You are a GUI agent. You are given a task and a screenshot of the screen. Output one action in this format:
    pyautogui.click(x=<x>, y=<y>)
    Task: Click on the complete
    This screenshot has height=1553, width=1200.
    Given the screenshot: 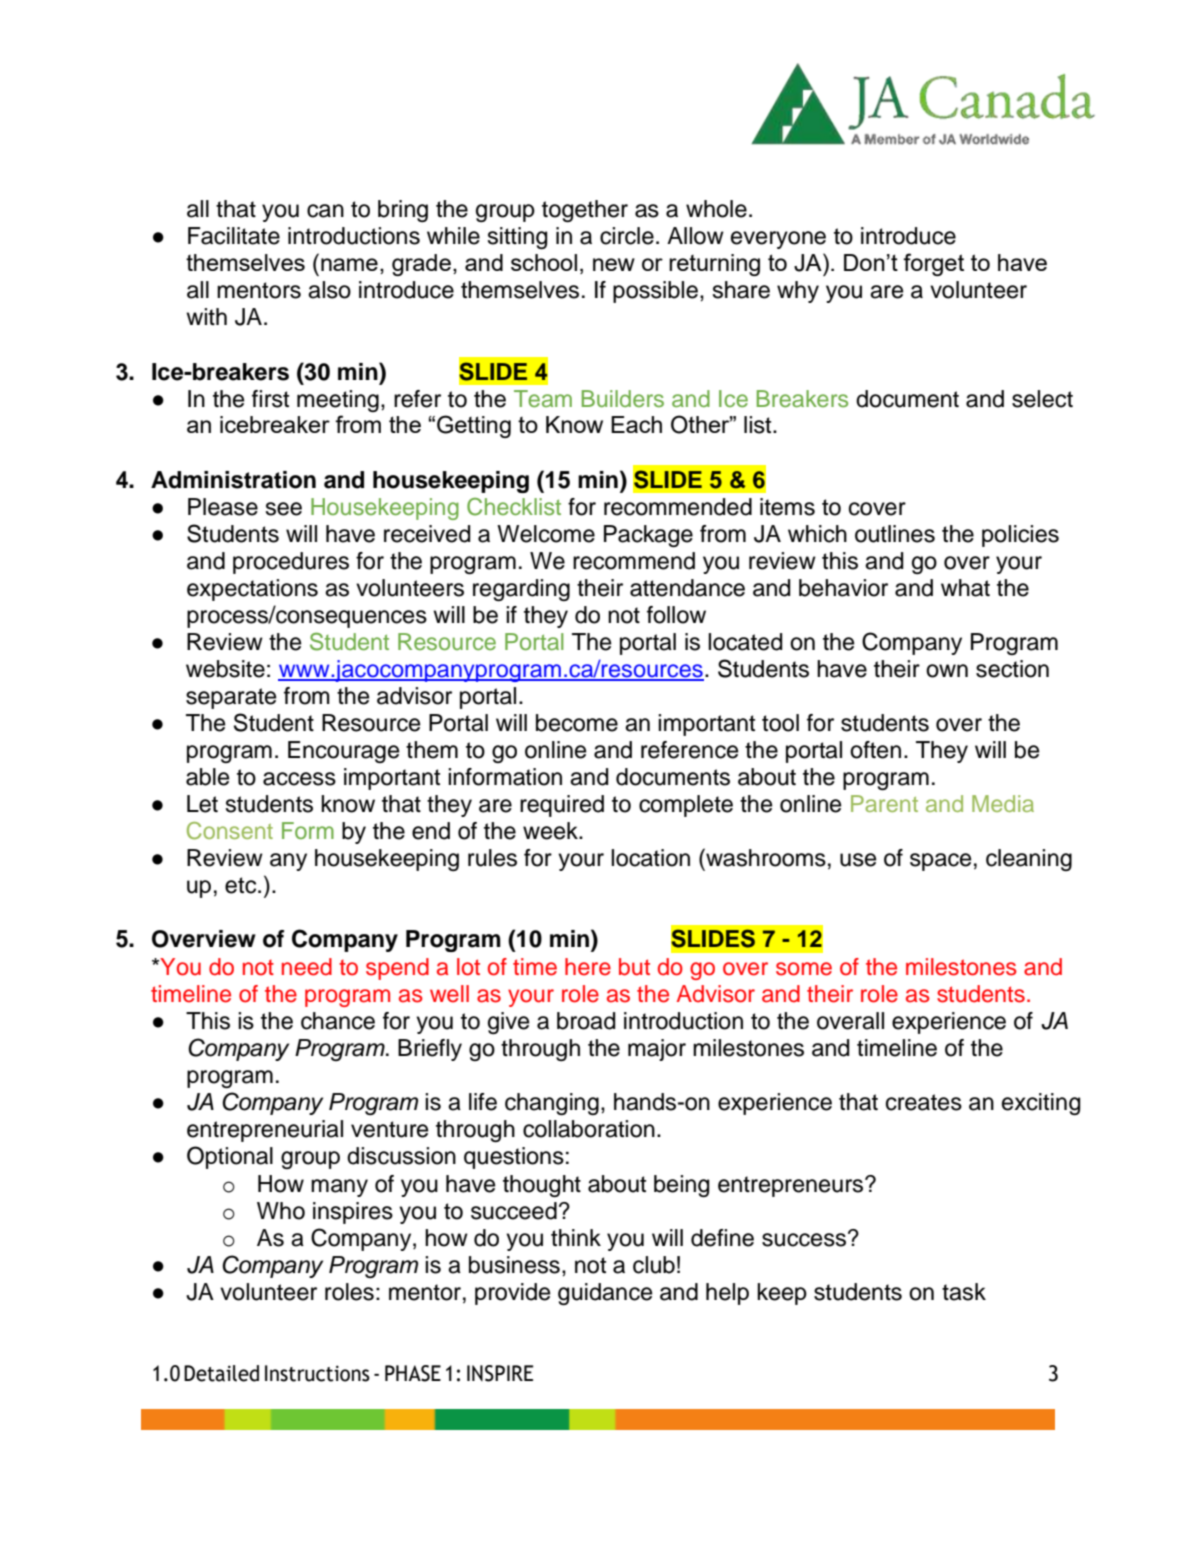 What is the action you would take?
    pyautogui.click(x=686, y=806)
